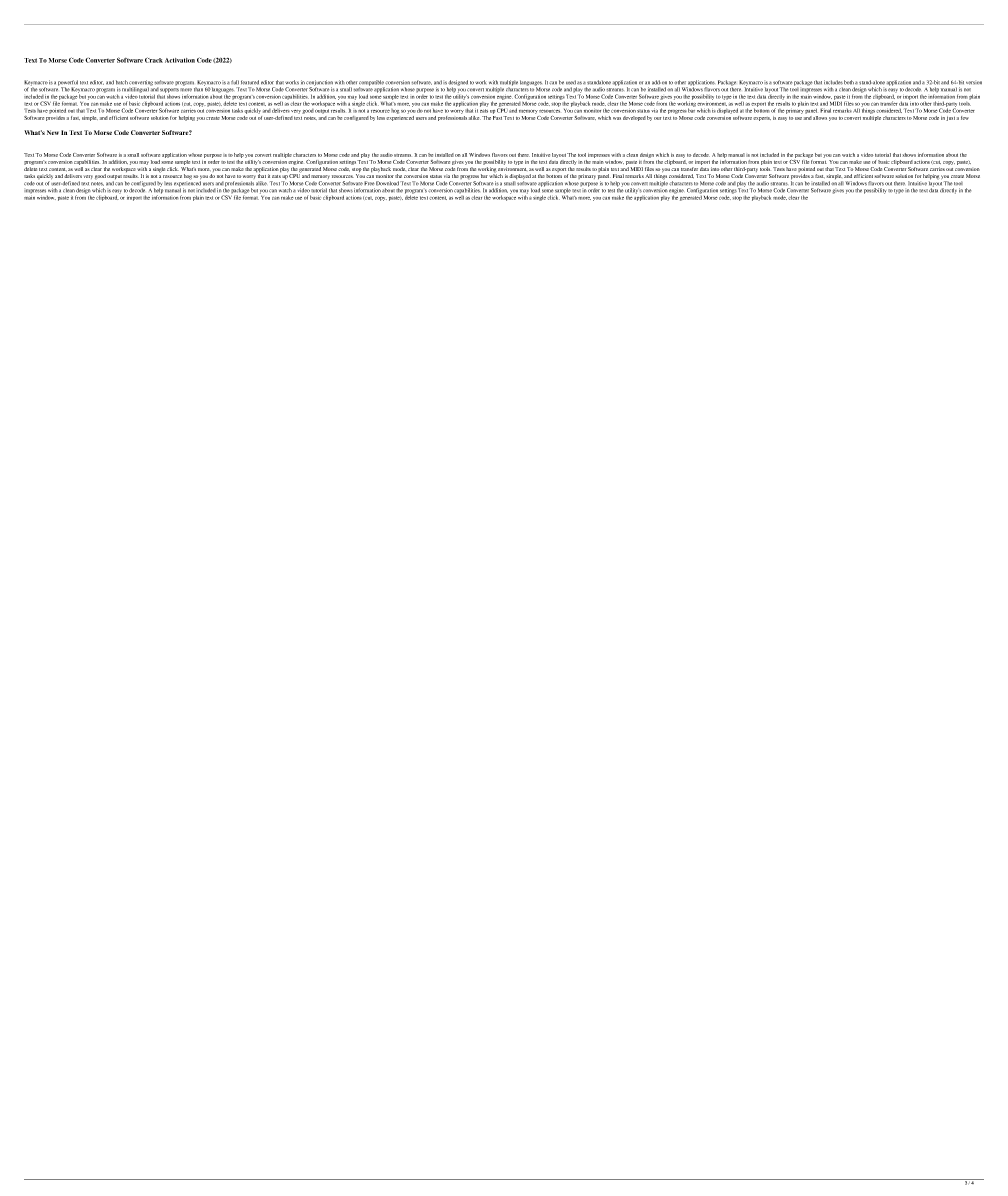 The image size is (1008, 1196). What do you see at coordinates (199, 88) in the image?
I see `than` at bounding box center [199, 88].
